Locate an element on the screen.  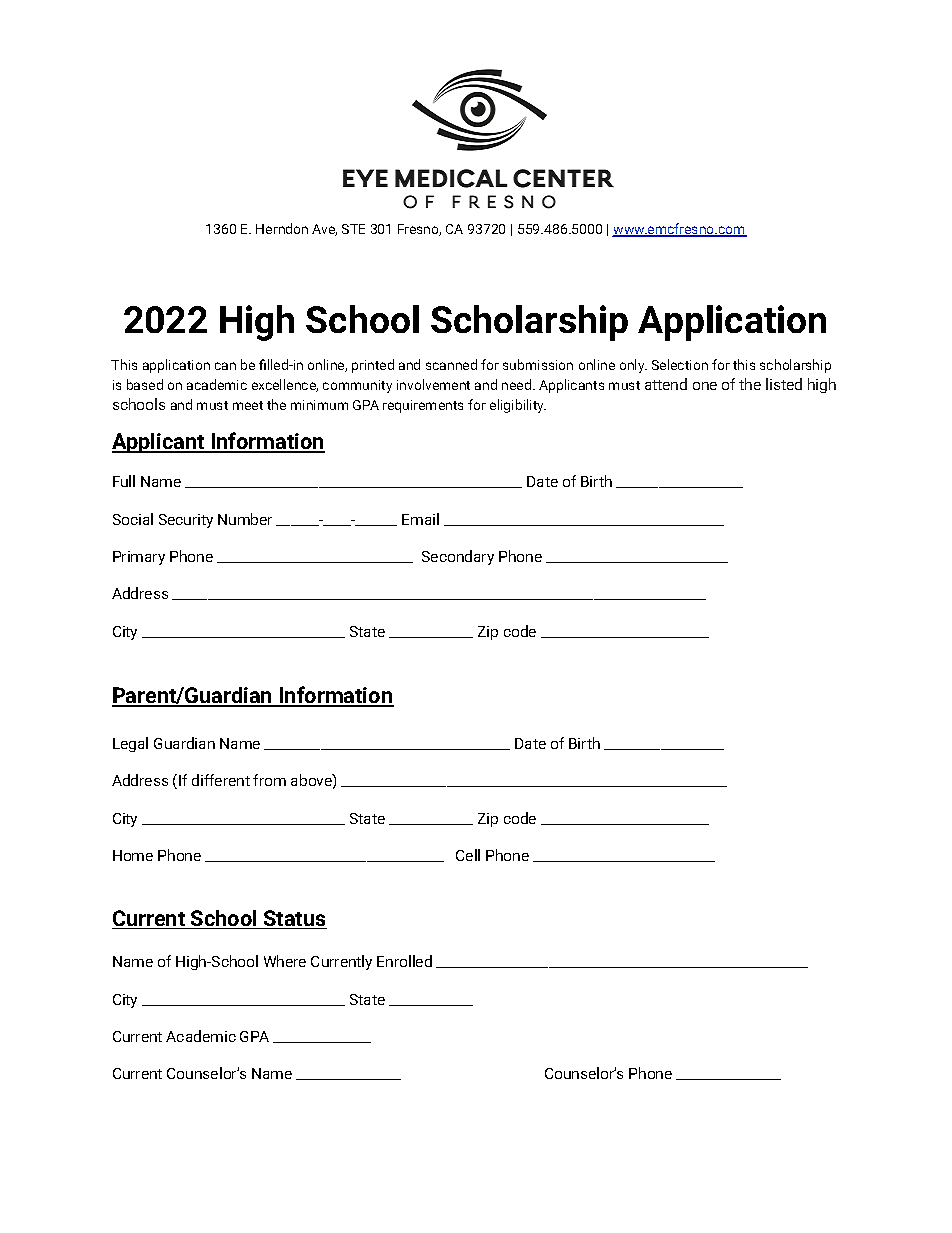
meet is located at coordinates (248, 405).
